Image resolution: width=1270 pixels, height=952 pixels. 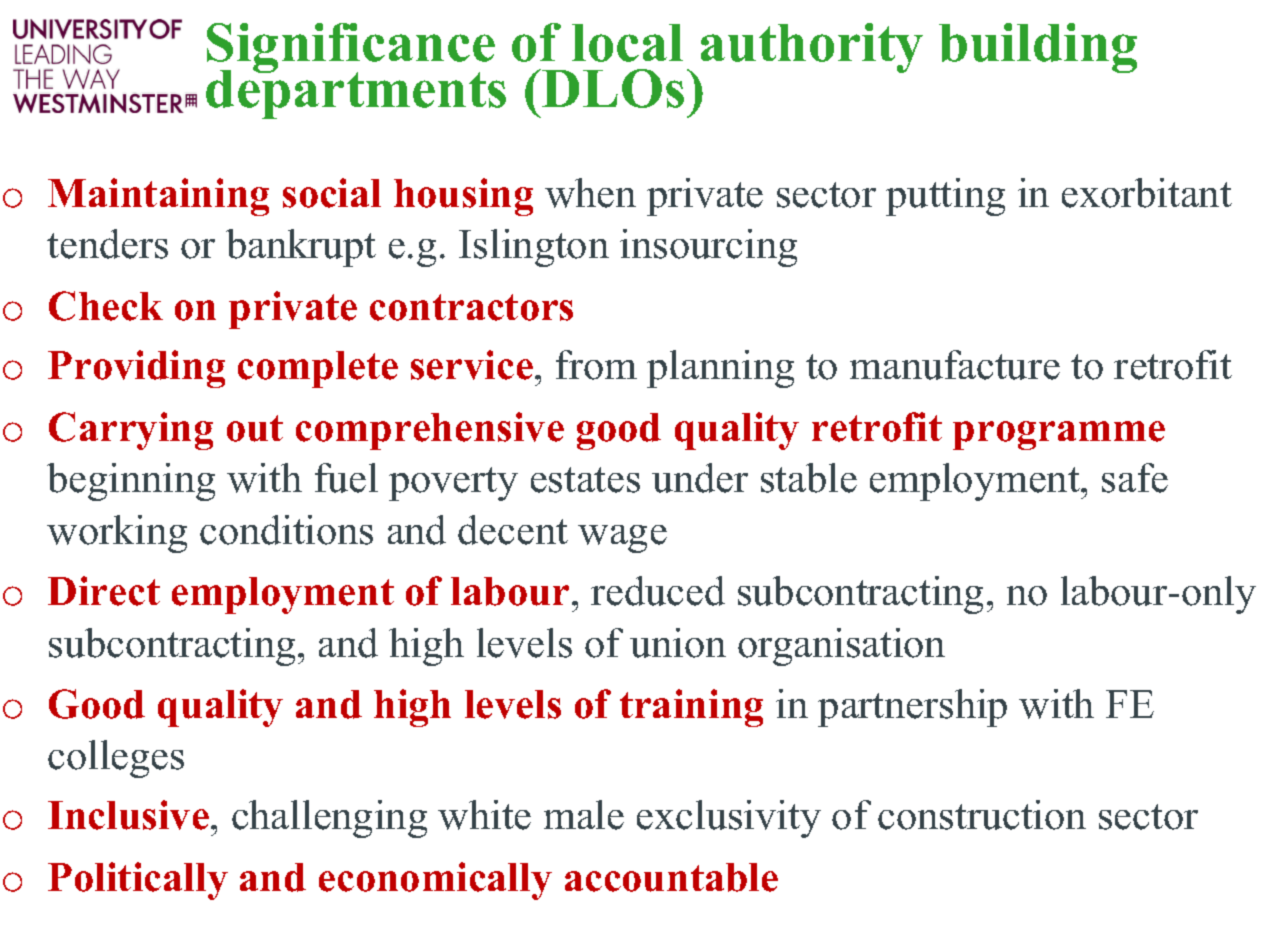 What do you see at coordinates (955, 365) in the page?
I see `manufacture` at bounding box center [955, 365].
